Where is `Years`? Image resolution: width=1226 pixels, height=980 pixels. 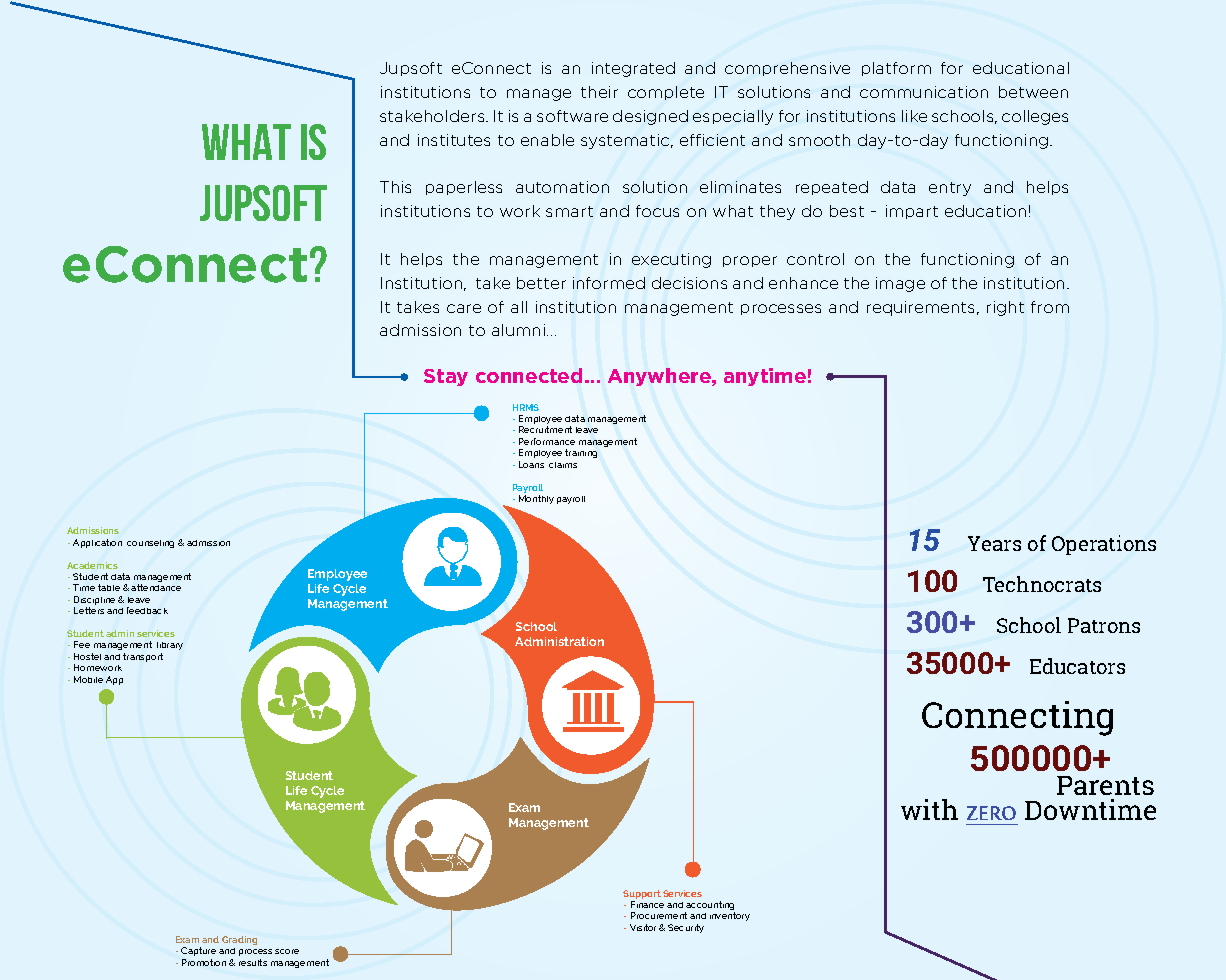 Years is located at coordinates (994, 543).
